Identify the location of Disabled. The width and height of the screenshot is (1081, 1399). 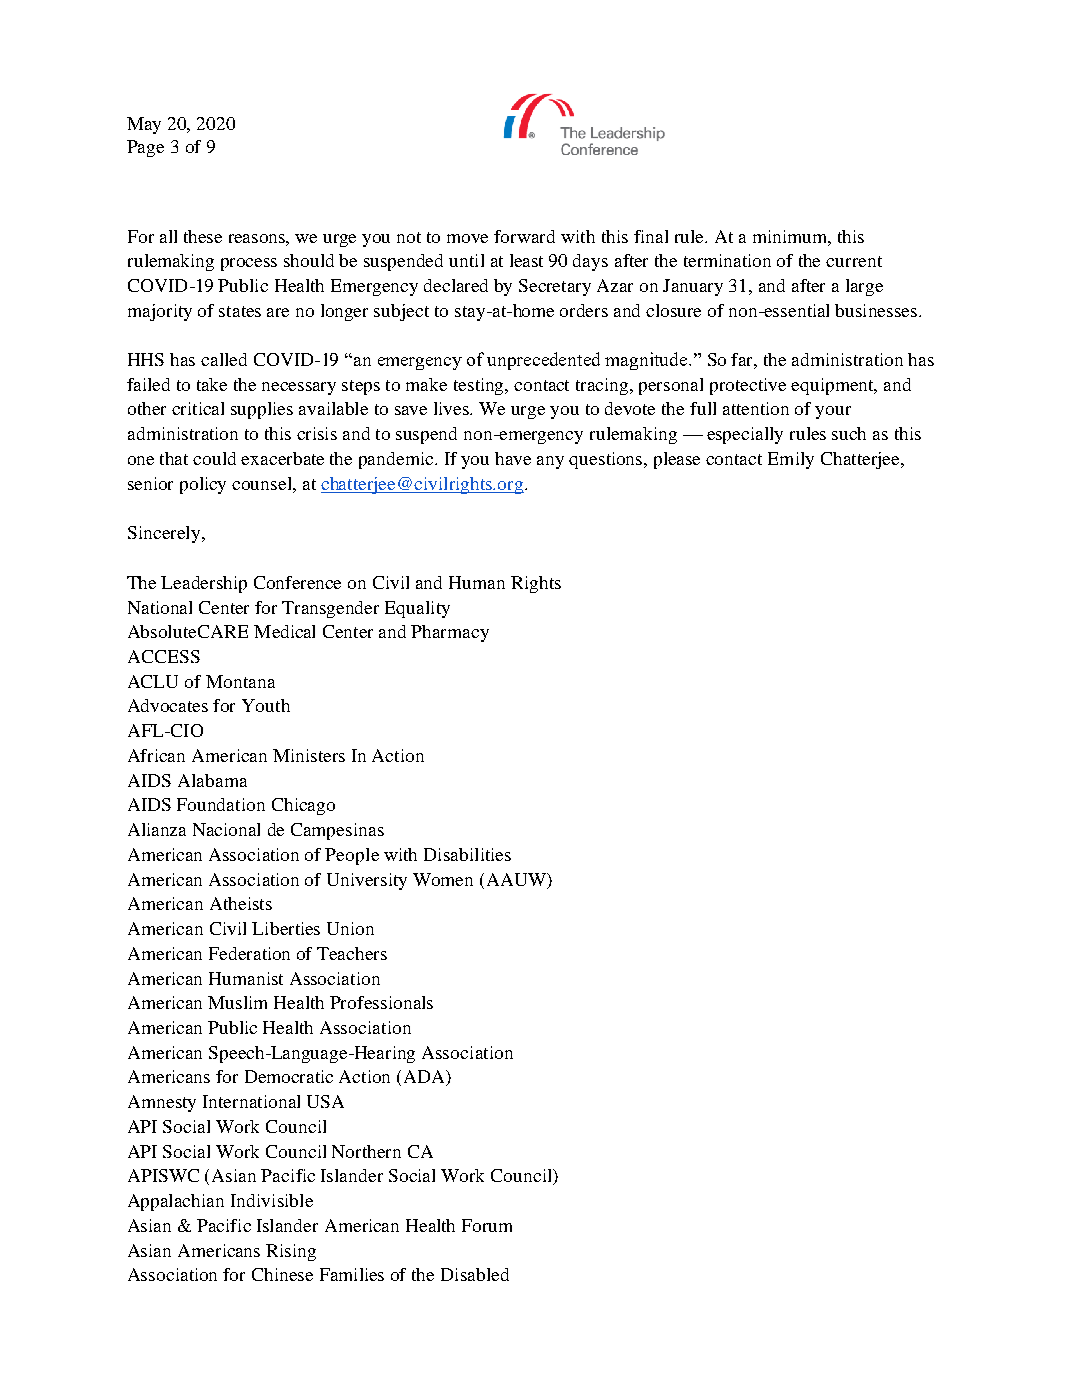
(475, 1274).
